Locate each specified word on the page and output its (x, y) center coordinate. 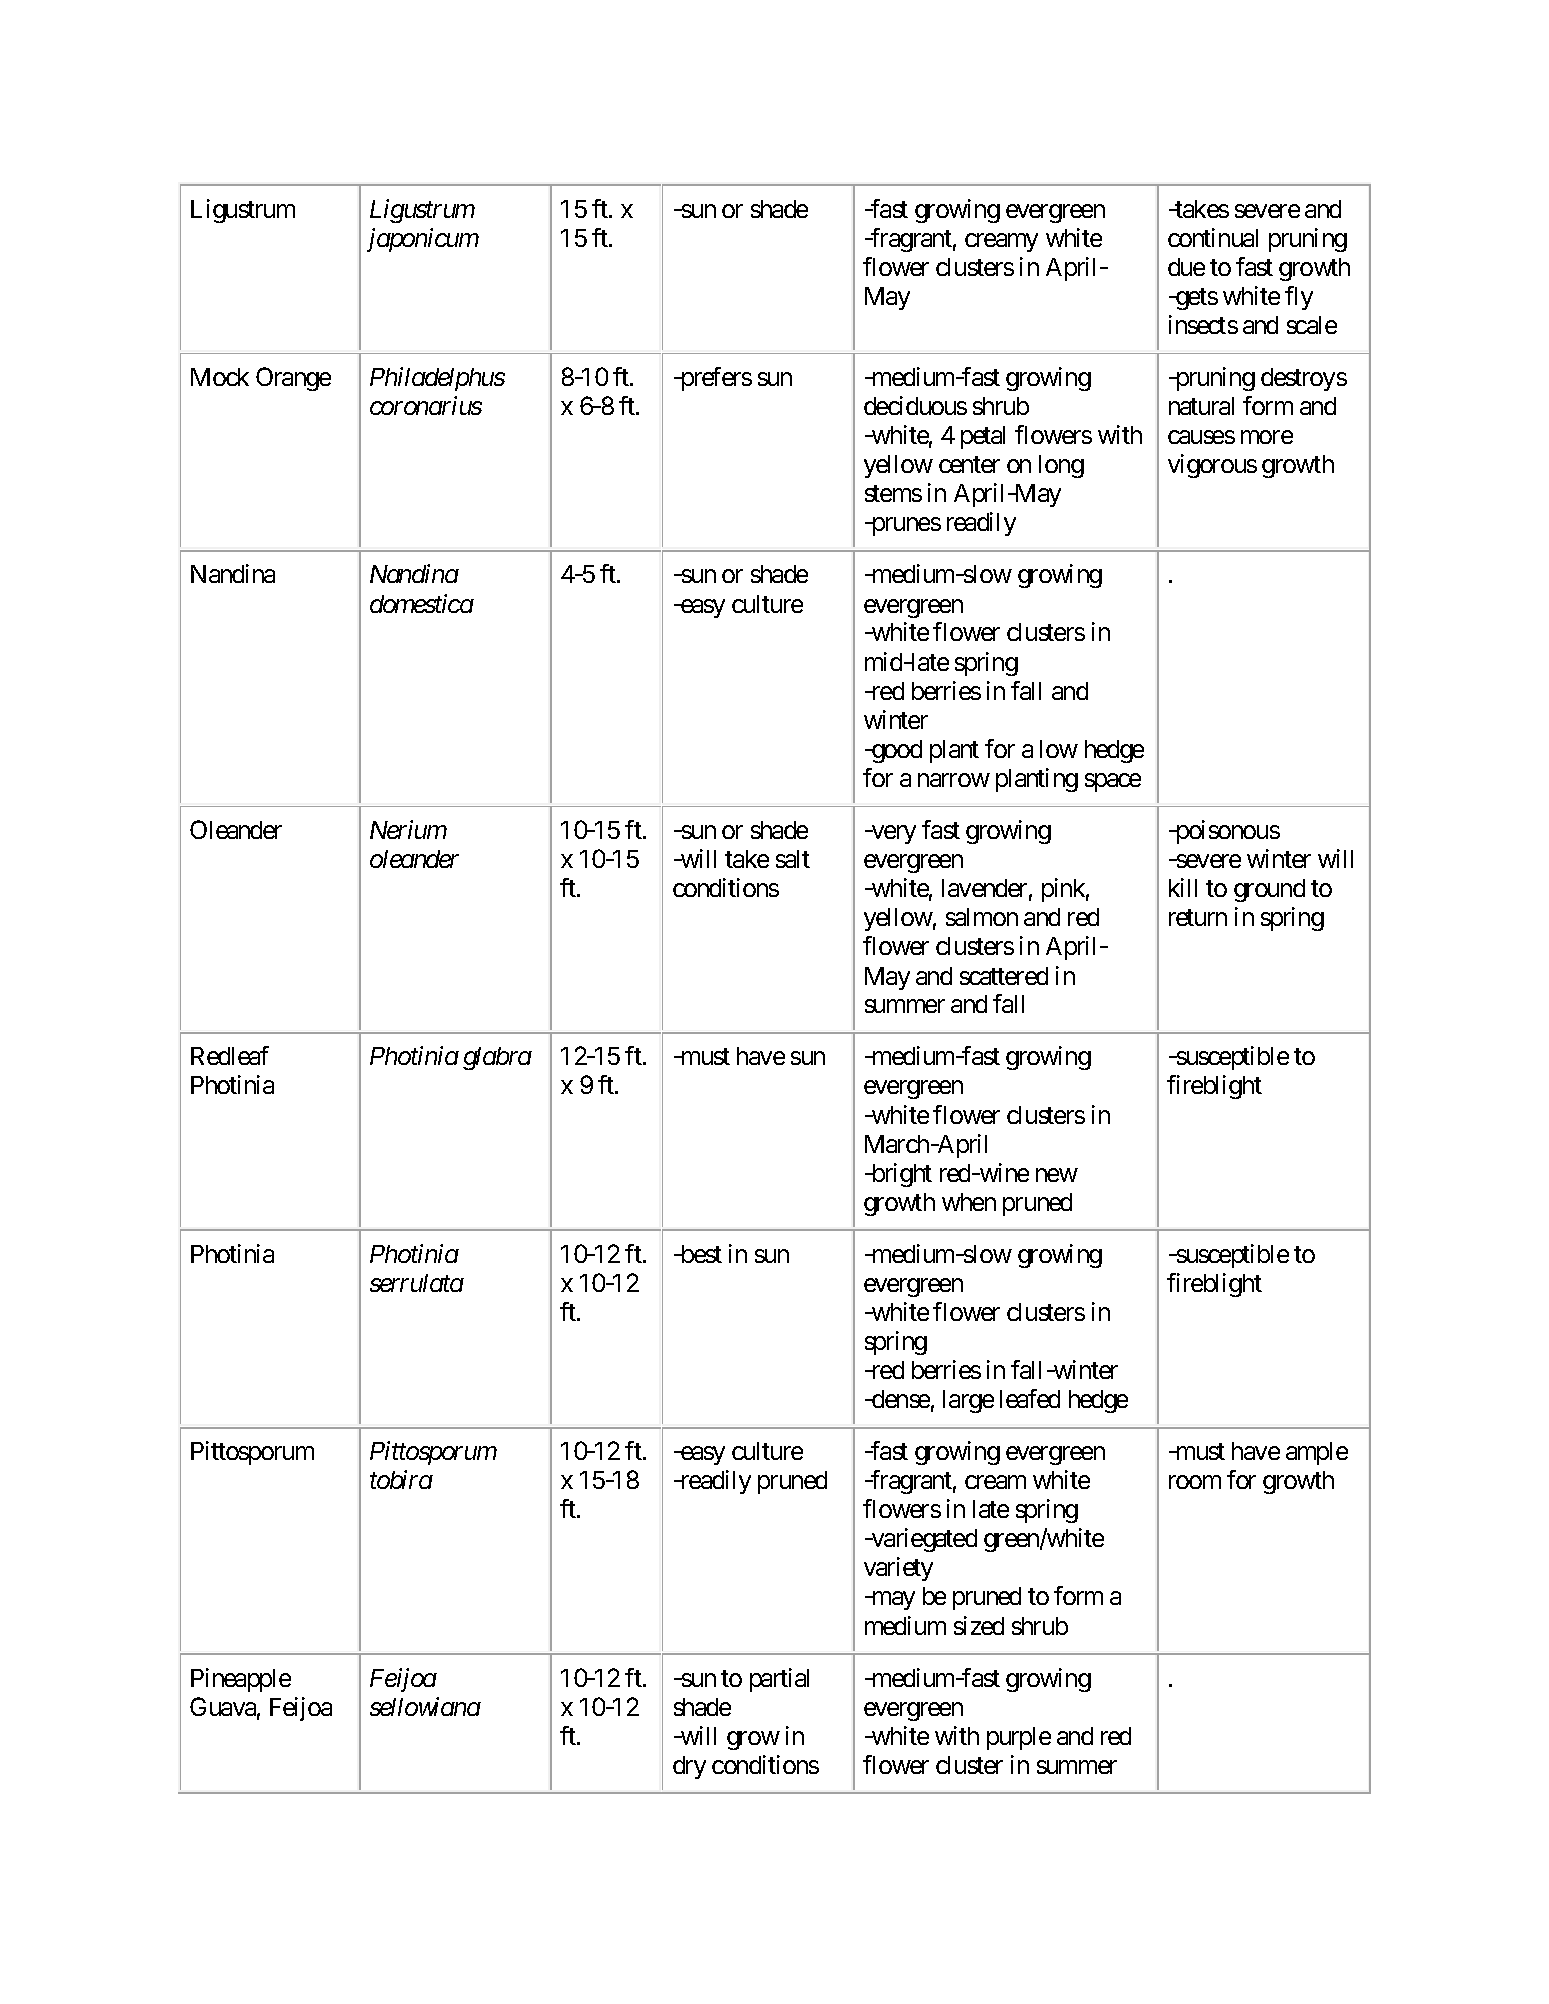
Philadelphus (437, 379)
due (1186, 267)
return (1198, 918)
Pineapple (241, 1680)
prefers (715, 379)
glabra (497, 1058)
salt (793, 859)
